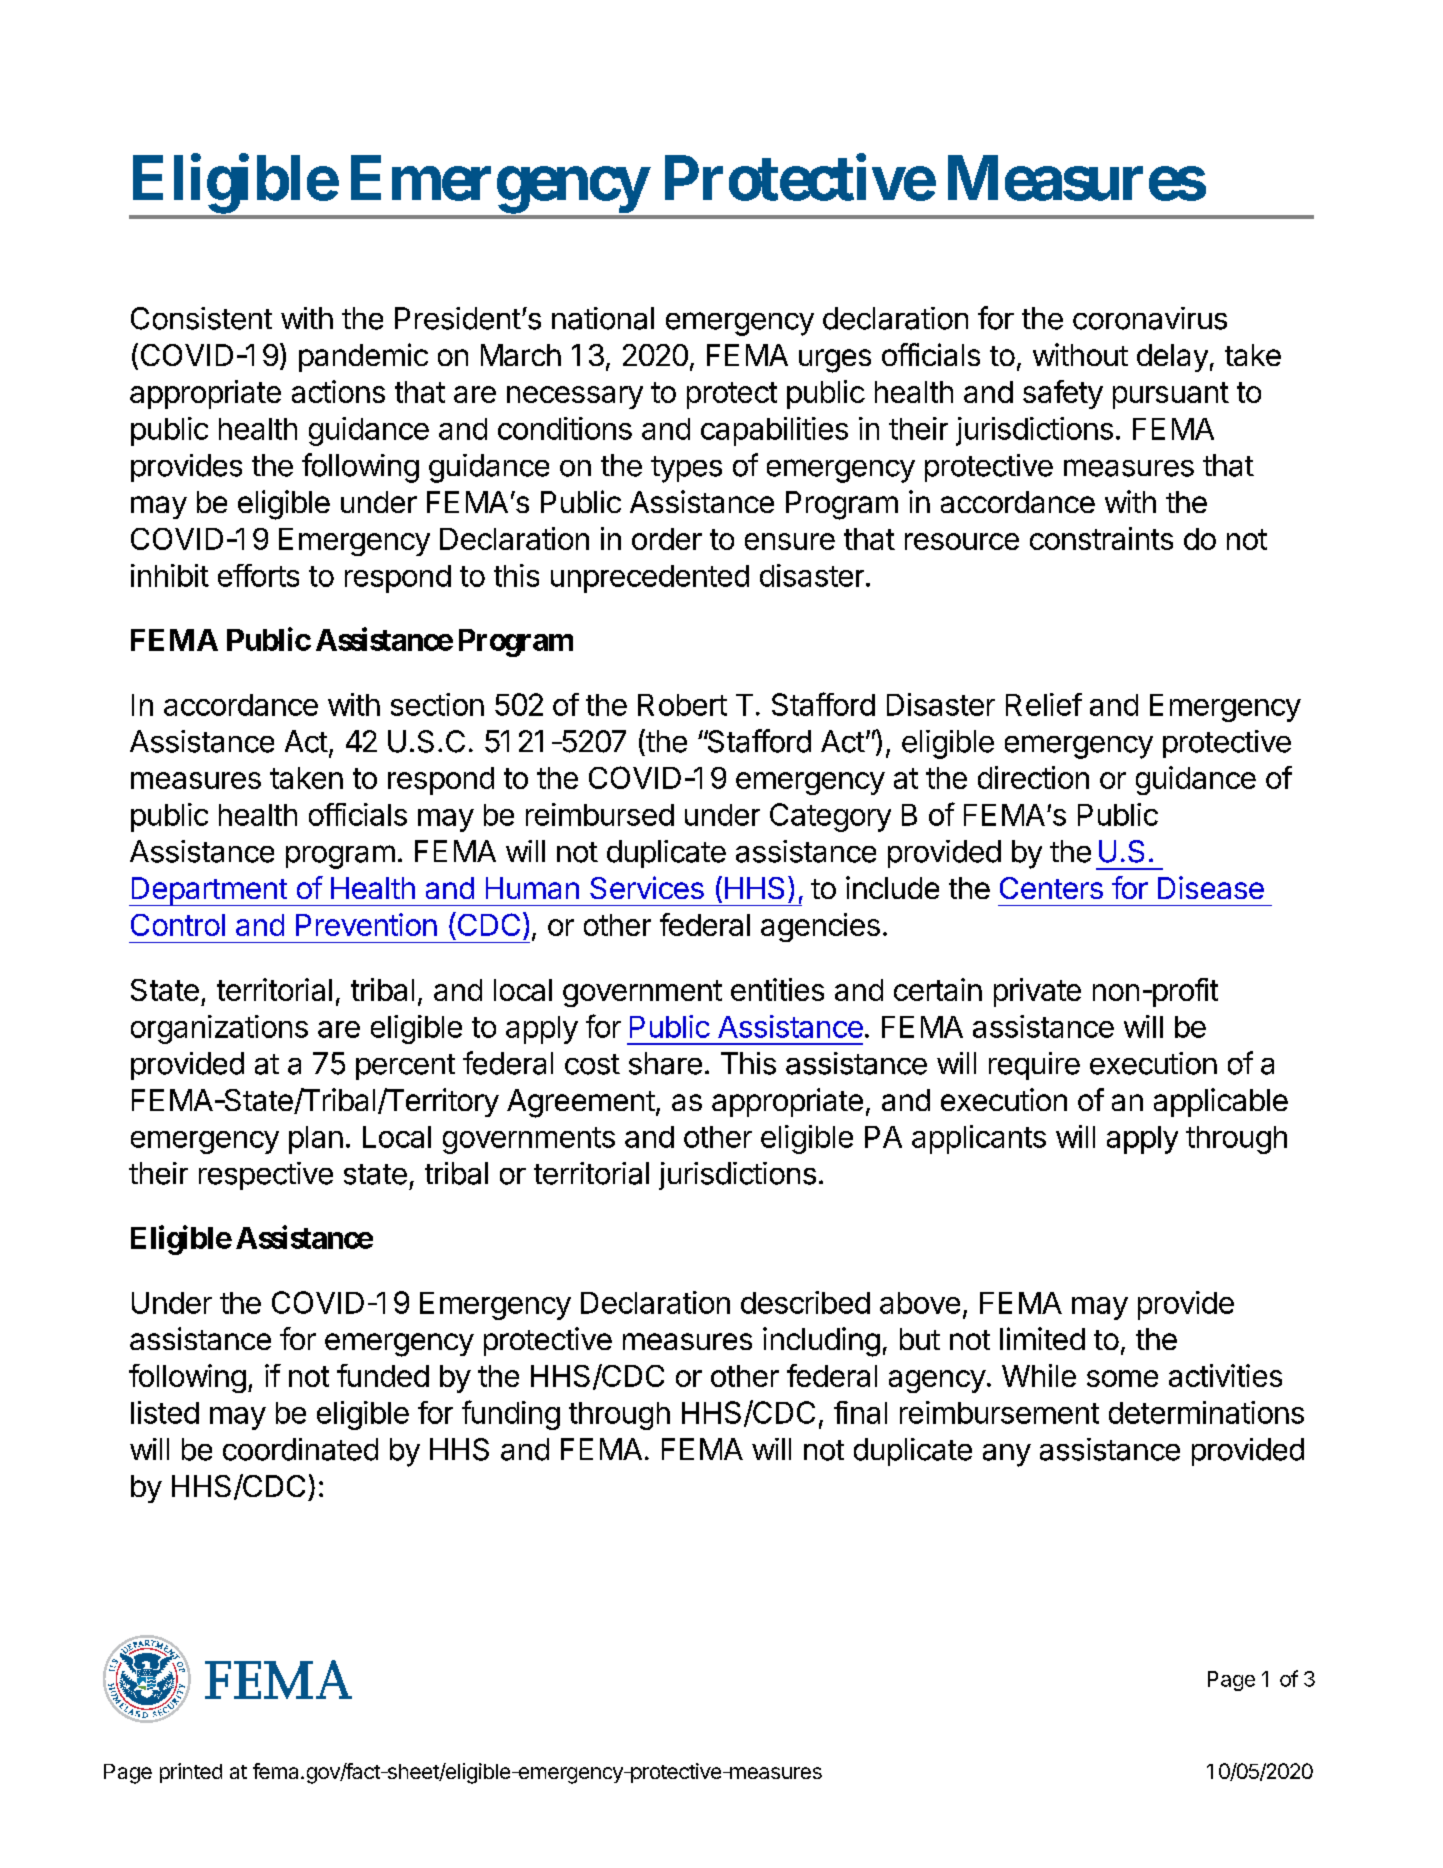  I want to click on direction, so click(1033, 777).
